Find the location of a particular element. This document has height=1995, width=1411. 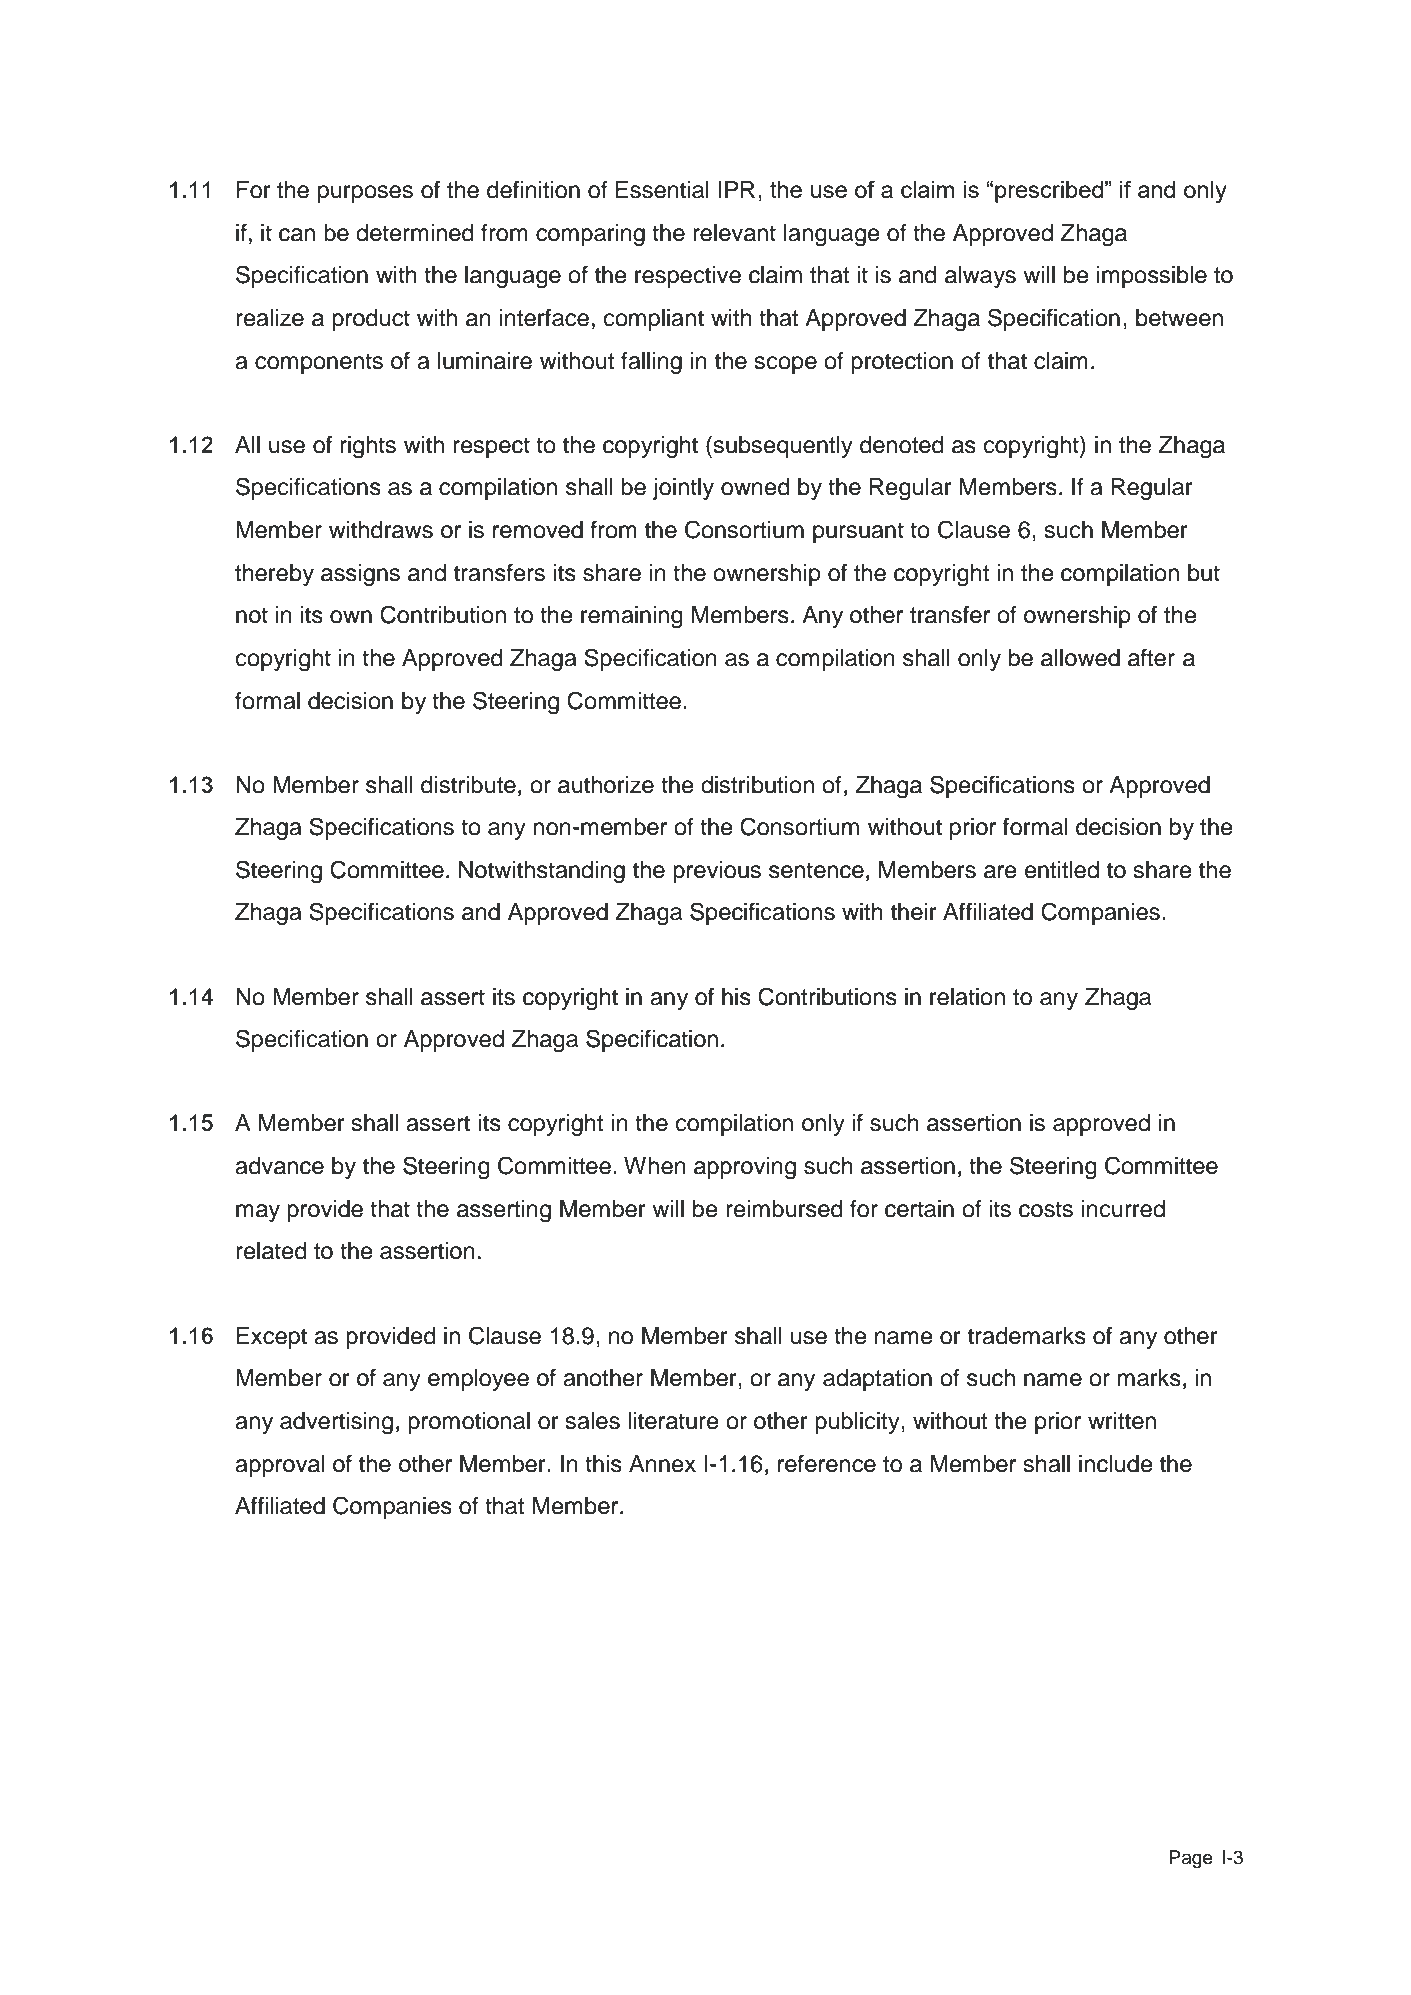

approving is located at coordinates (745, 1168).
